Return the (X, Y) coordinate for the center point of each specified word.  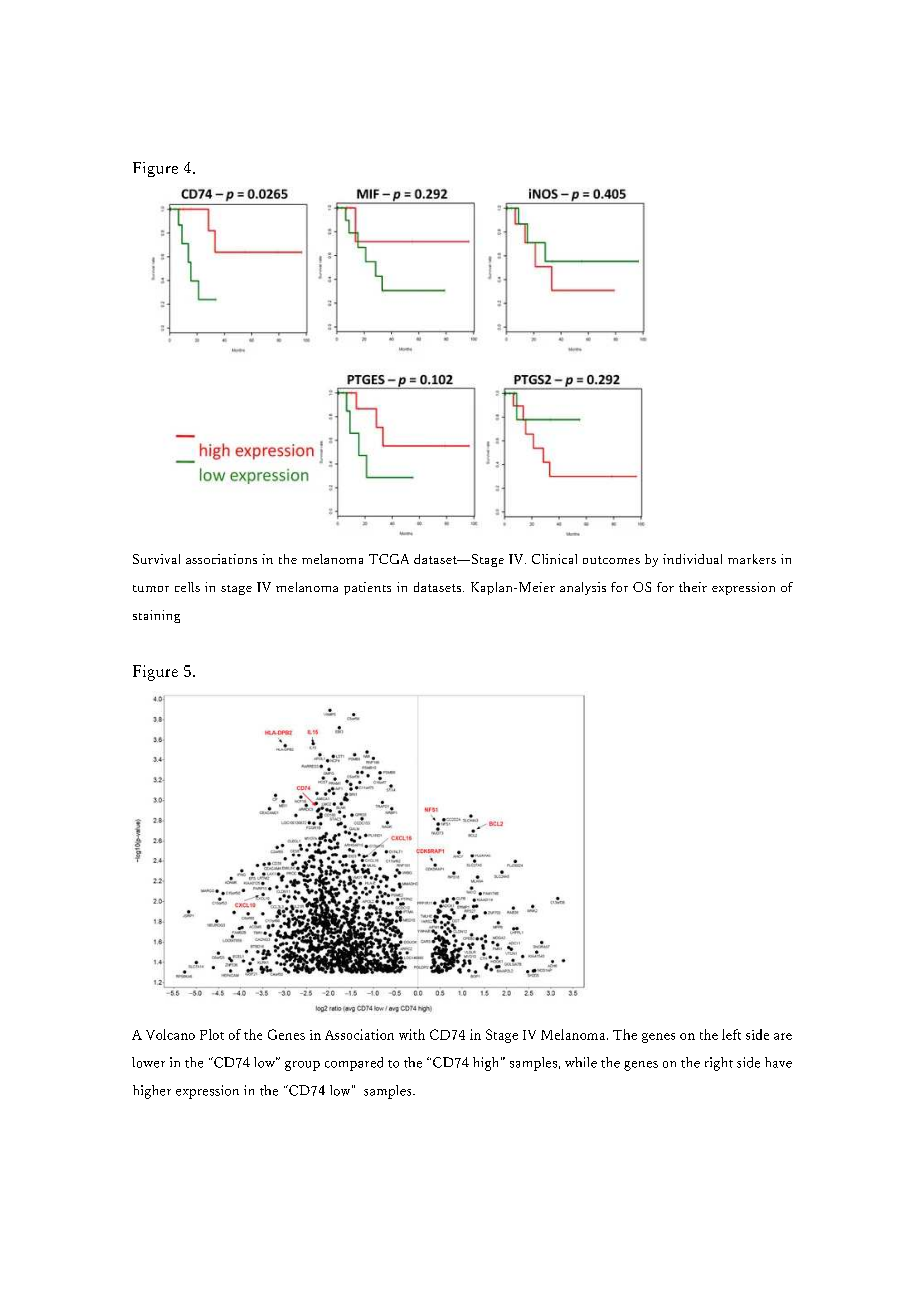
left (731, 1034)
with (412, 1034)
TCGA (389, 559)
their (693, 587)
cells (187, 587)
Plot (212, 1034)
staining (156, 616)
